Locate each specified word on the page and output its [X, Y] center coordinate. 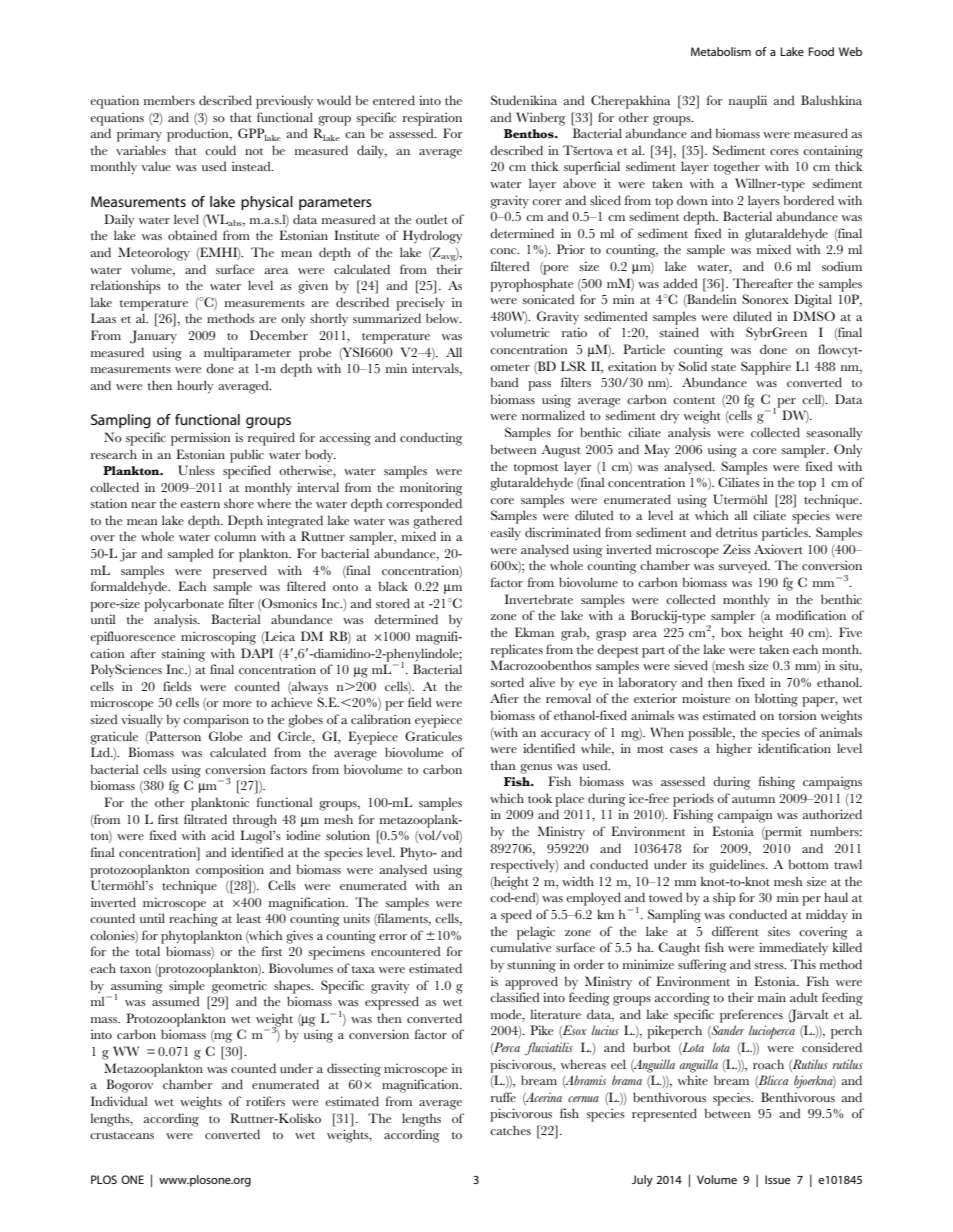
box [731, 632]
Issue [777, 1179]
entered [394, 100]
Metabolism [721, 51]
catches [510, 1130]
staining [183, 655]
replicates [517, 651]
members [169, 100]
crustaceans [122, 1135]
